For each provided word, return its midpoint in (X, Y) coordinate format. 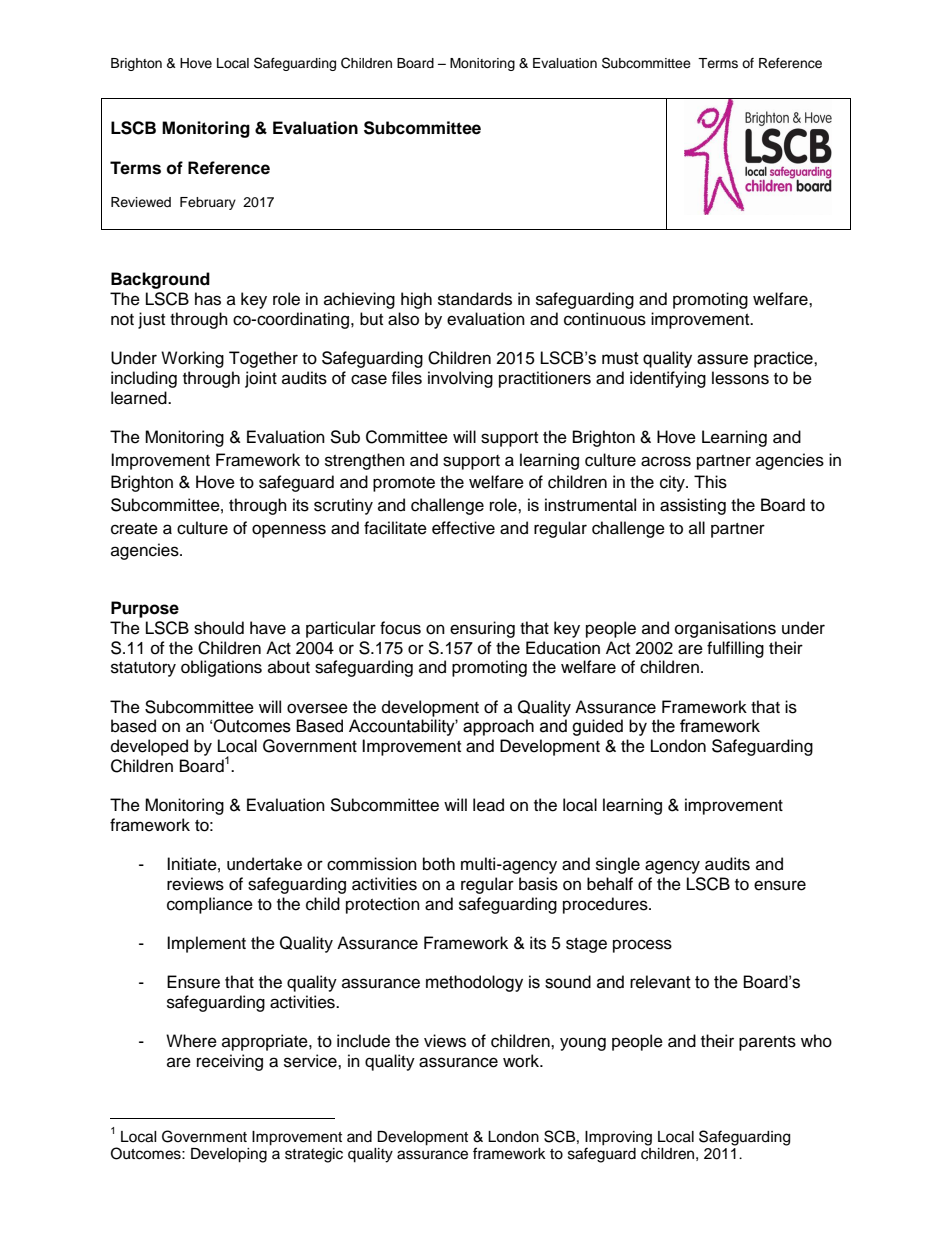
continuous (605, 319)
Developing (229, 1155)
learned (140, 398)
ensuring (482, 629)
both (439, 864)
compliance (210, 905)
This (710, 482)
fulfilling (735, 649)
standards (475, 299)
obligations (221, 668)
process (642, 946)
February (208, 203)
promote (404, 484)
